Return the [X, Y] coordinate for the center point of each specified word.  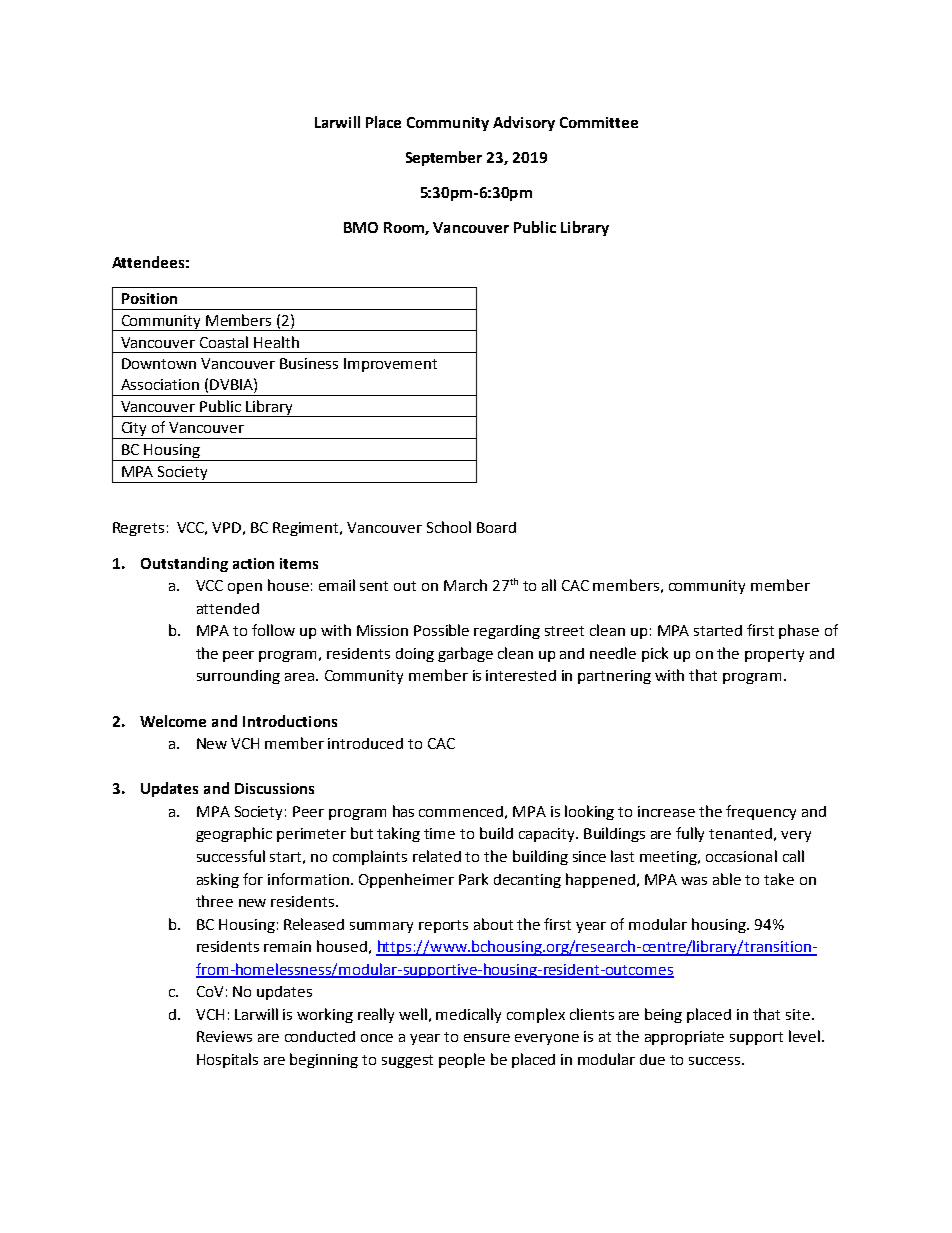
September [444, 158]
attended [228, 608]
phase [799, 631]
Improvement [390, 365]
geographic [234, 834]
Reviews [224, 1036]
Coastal [224, 342]
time [439, 833]
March [465, 585]
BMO [361, 227]
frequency [761, 812]
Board [496, 527]
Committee [599, 122]
